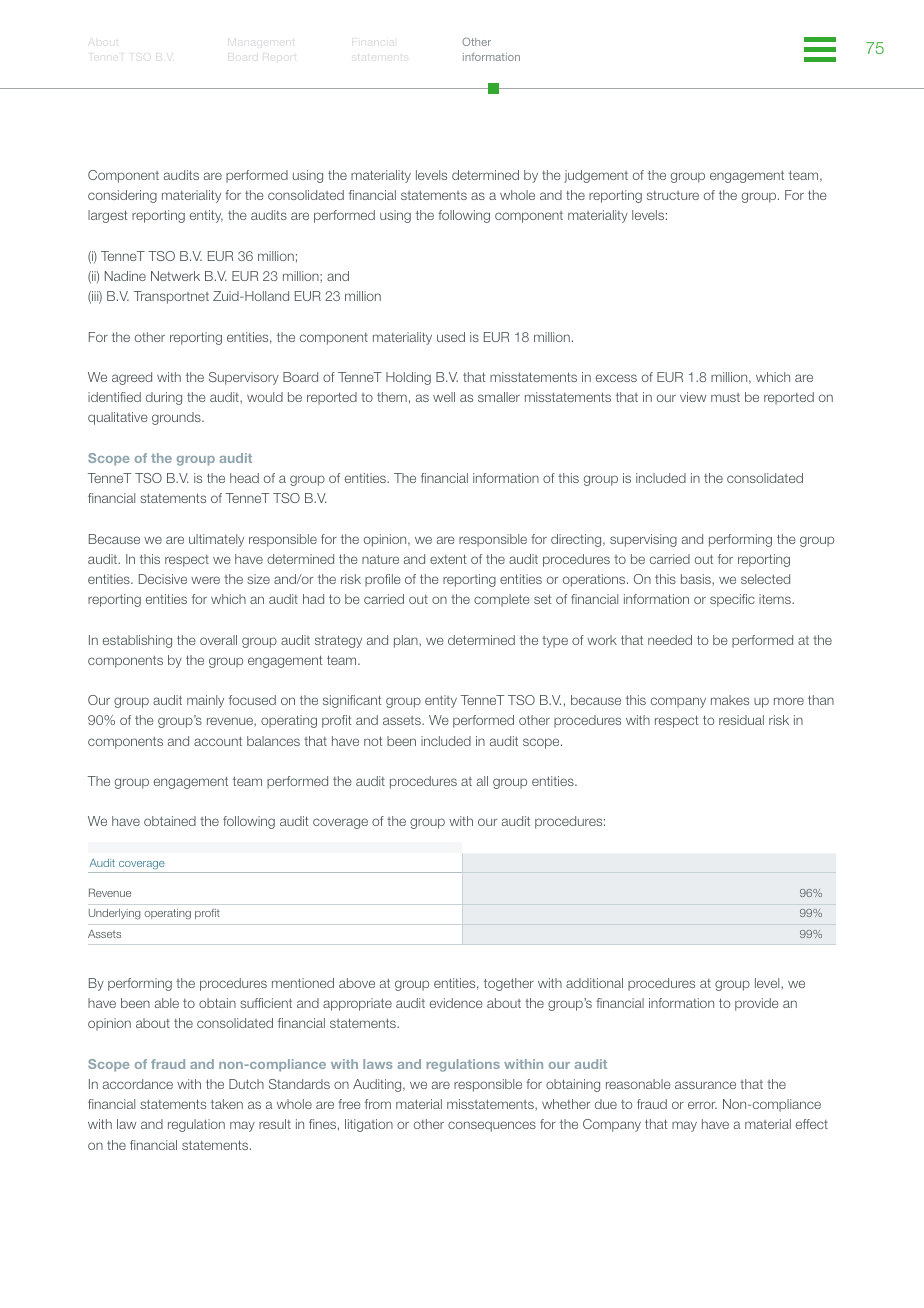  I want to click on account, so click(218, 741).
